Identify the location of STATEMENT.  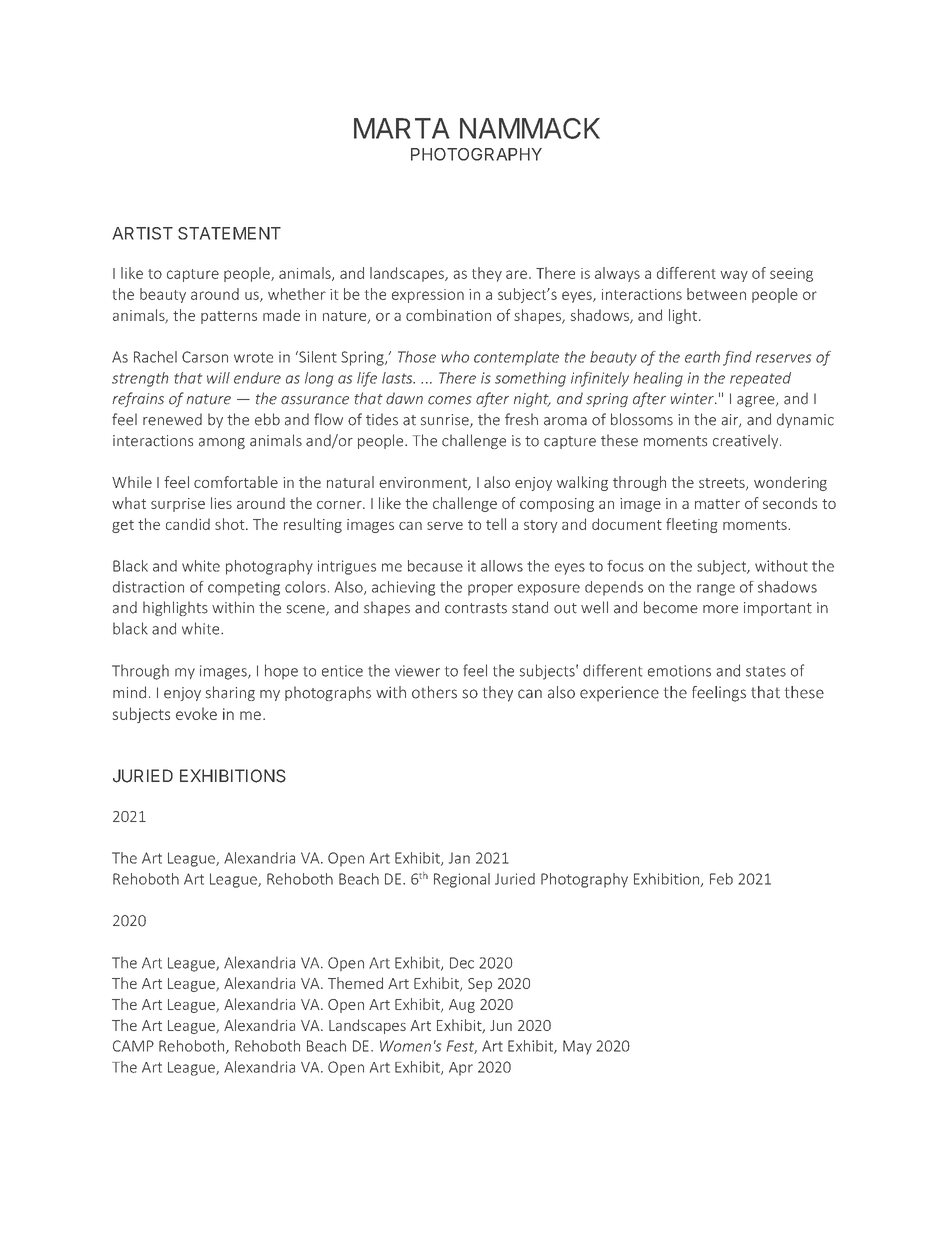
(229, 233).
